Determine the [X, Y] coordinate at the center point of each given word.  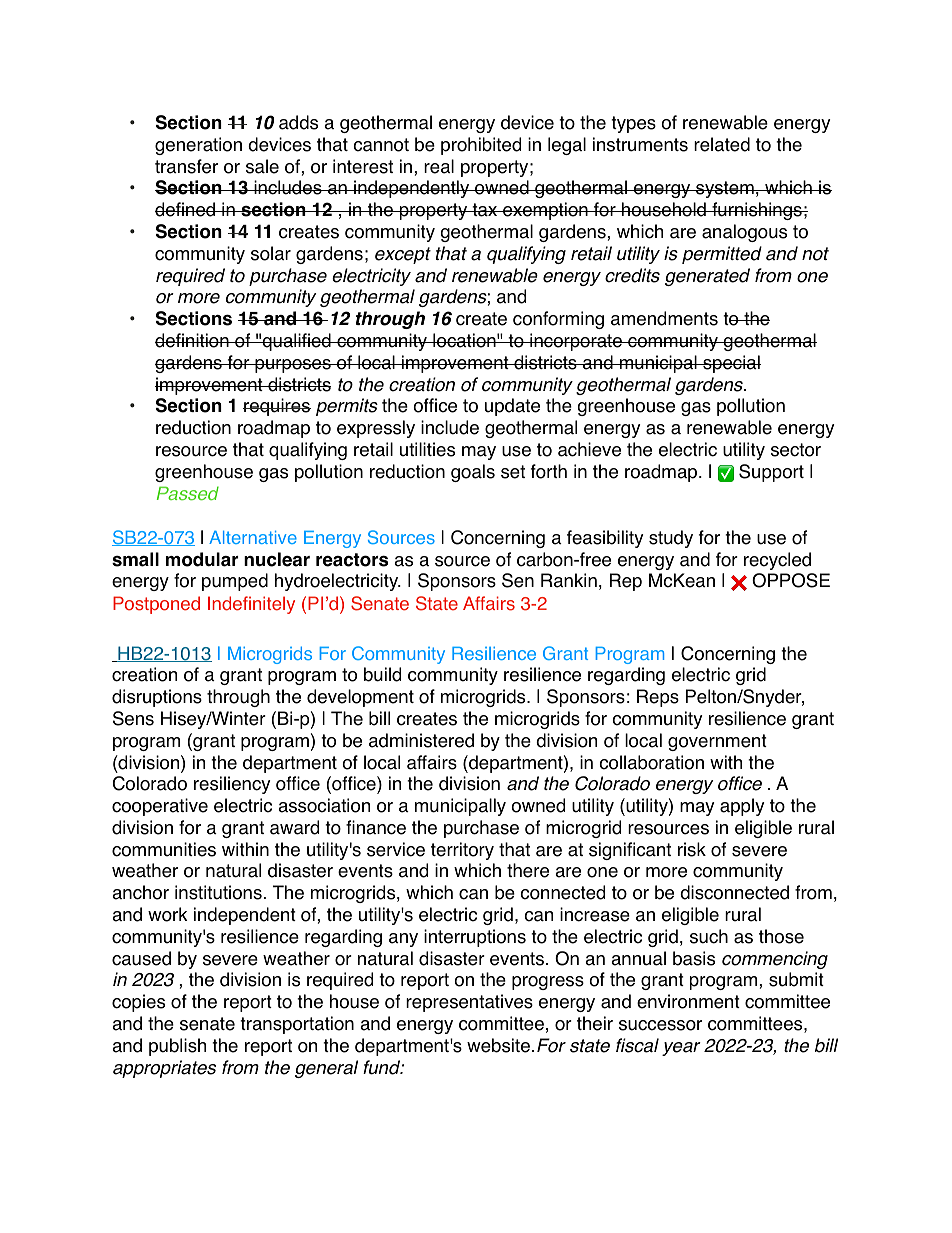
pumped [235, 582]
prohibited [481, 146]
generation [198, 146]
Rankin [569, 580]
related [722, 144]
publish [177, 1047]
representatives [469, 1003]
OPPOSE [791, 580]
